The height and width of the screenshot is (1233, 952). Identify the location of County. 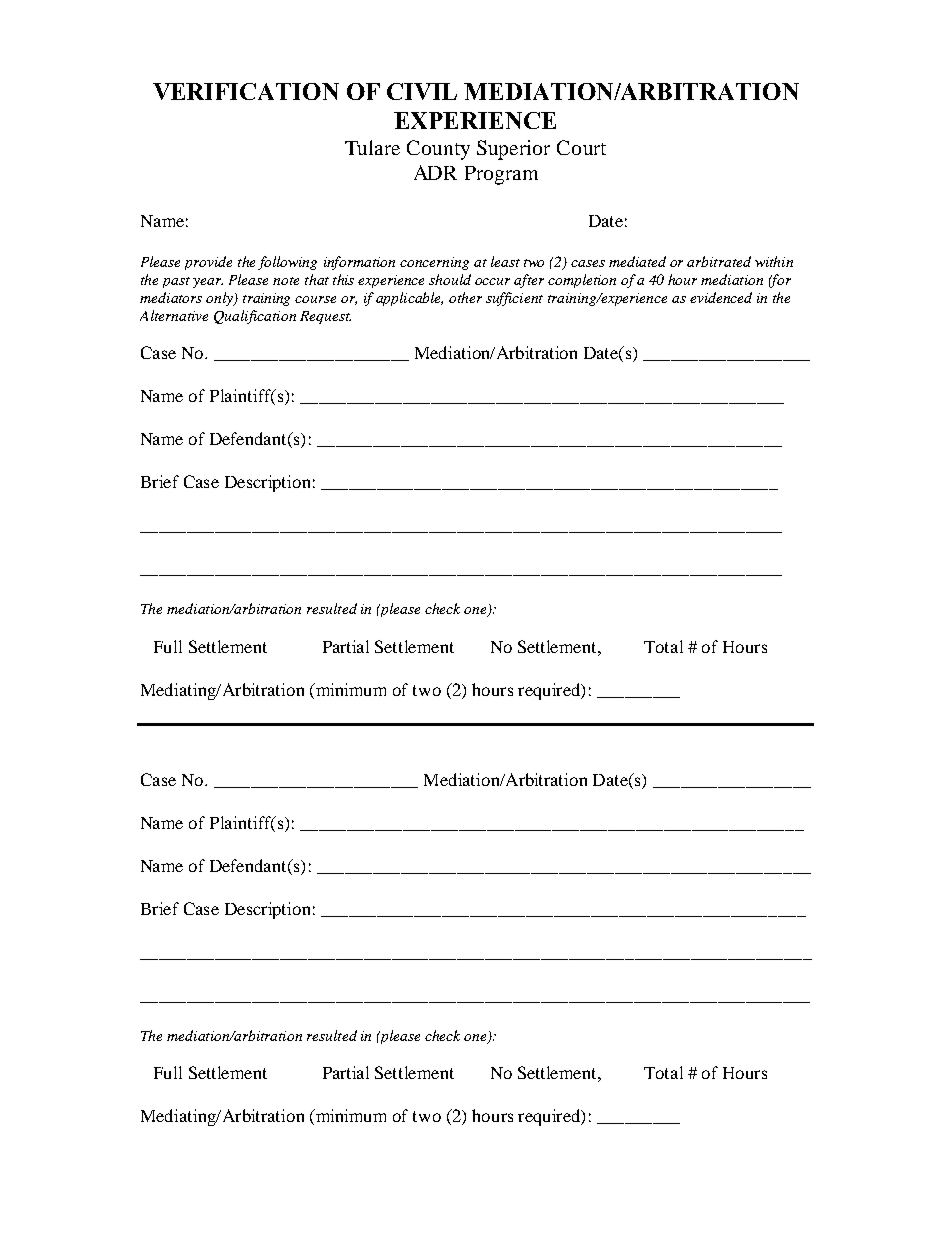
(438, 150).
